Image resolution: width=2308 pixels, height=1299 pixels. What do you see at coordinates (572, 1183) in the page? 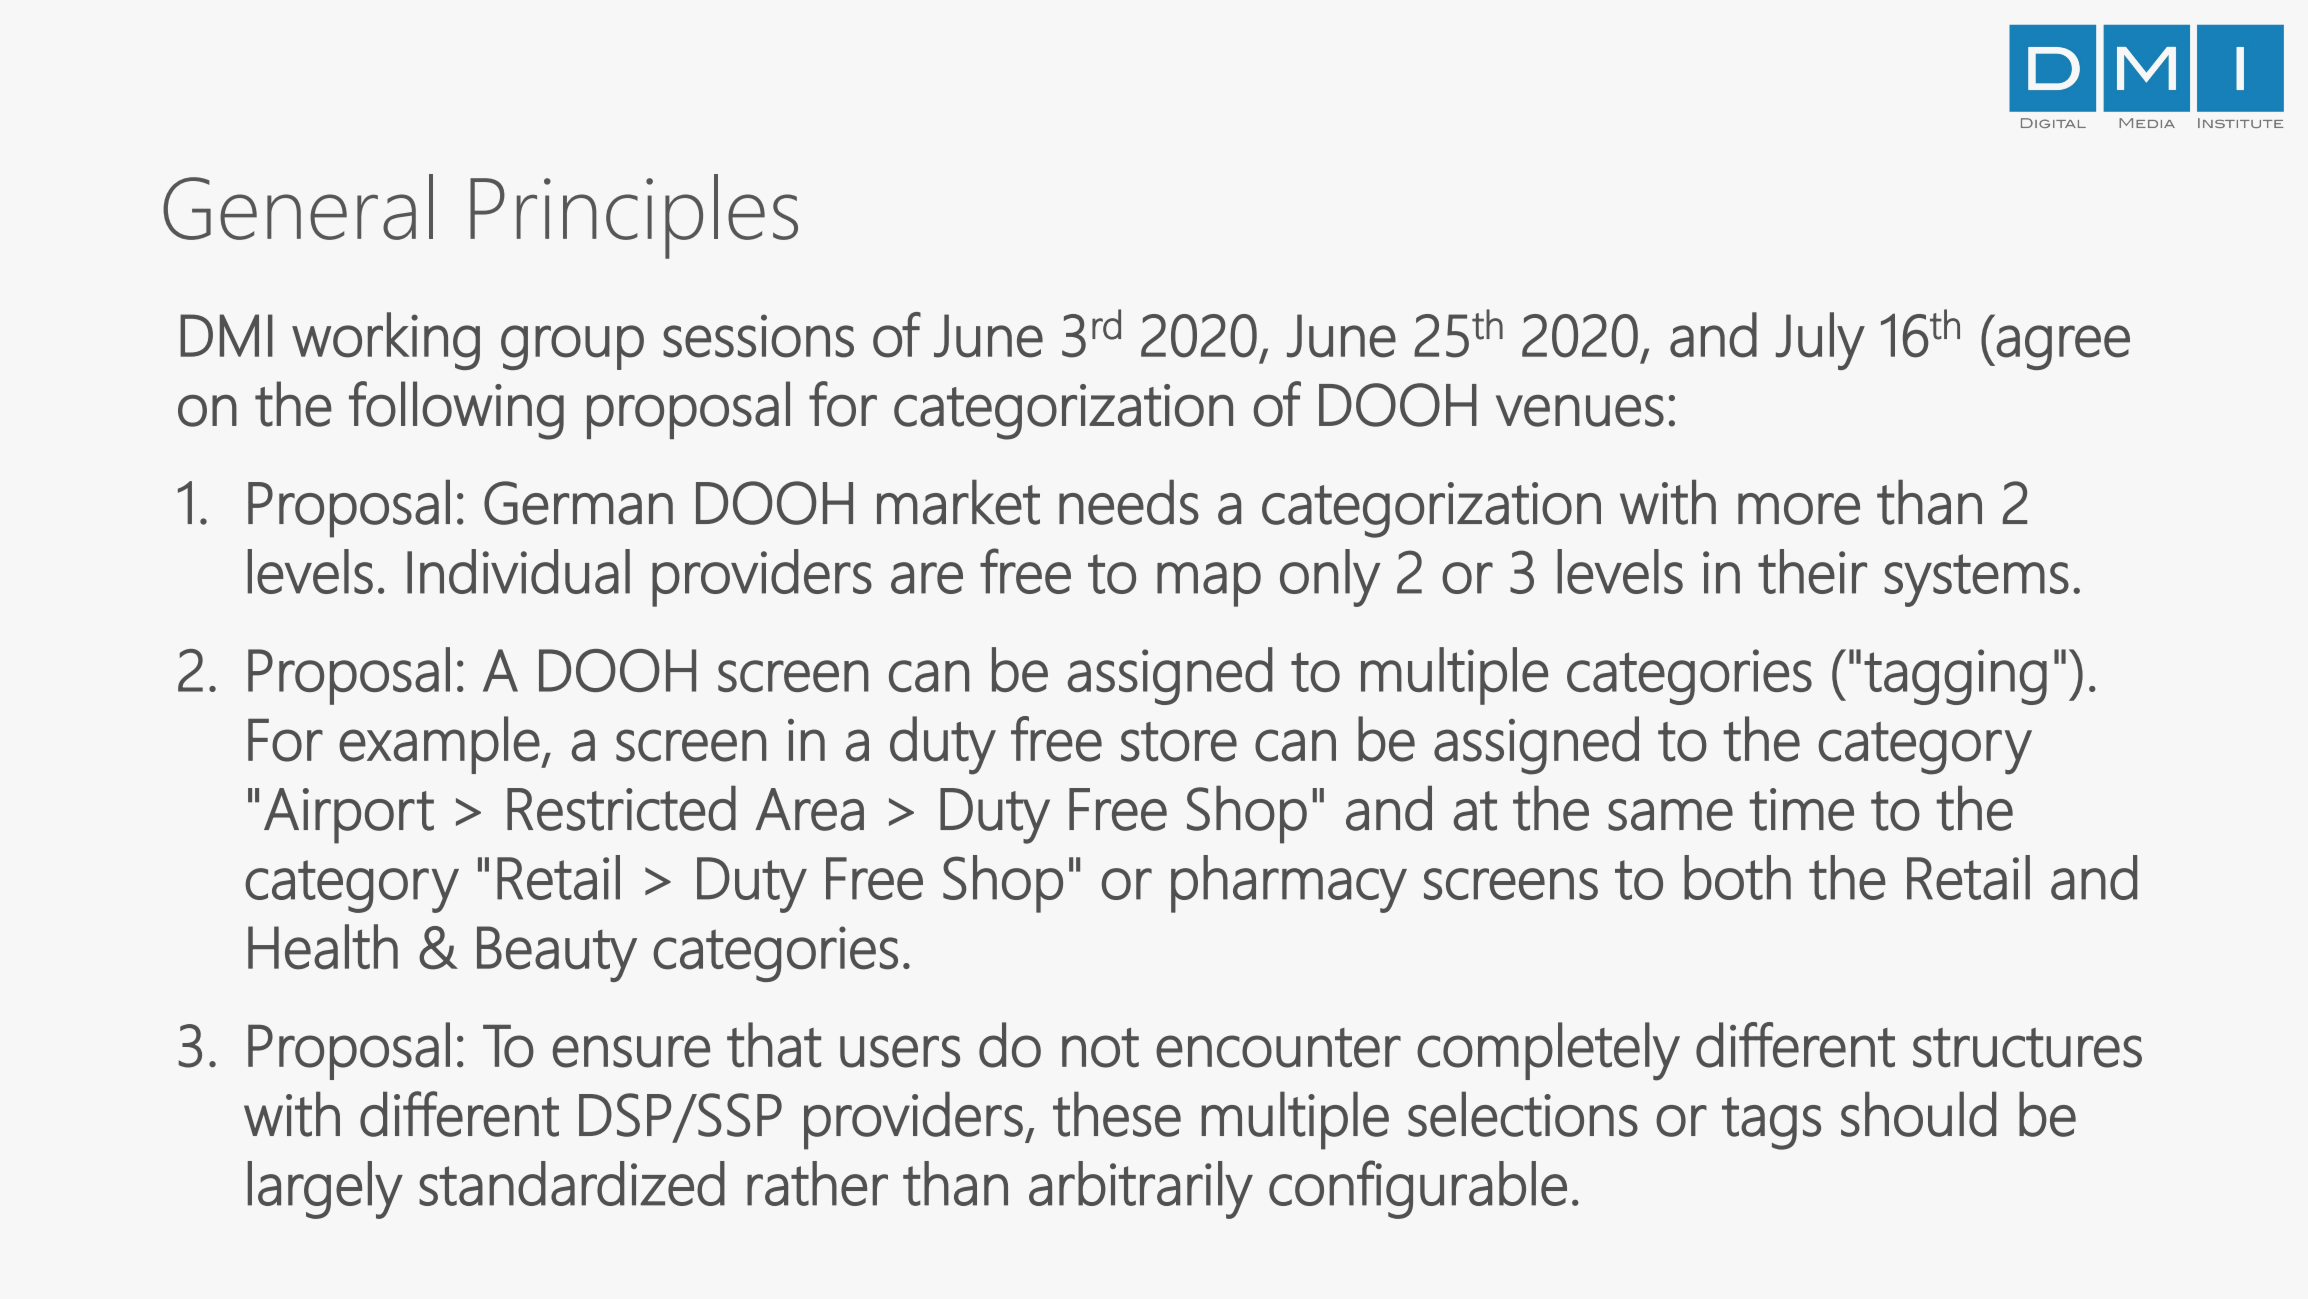
I see `standardized` at bounding box center [572, 1183].
